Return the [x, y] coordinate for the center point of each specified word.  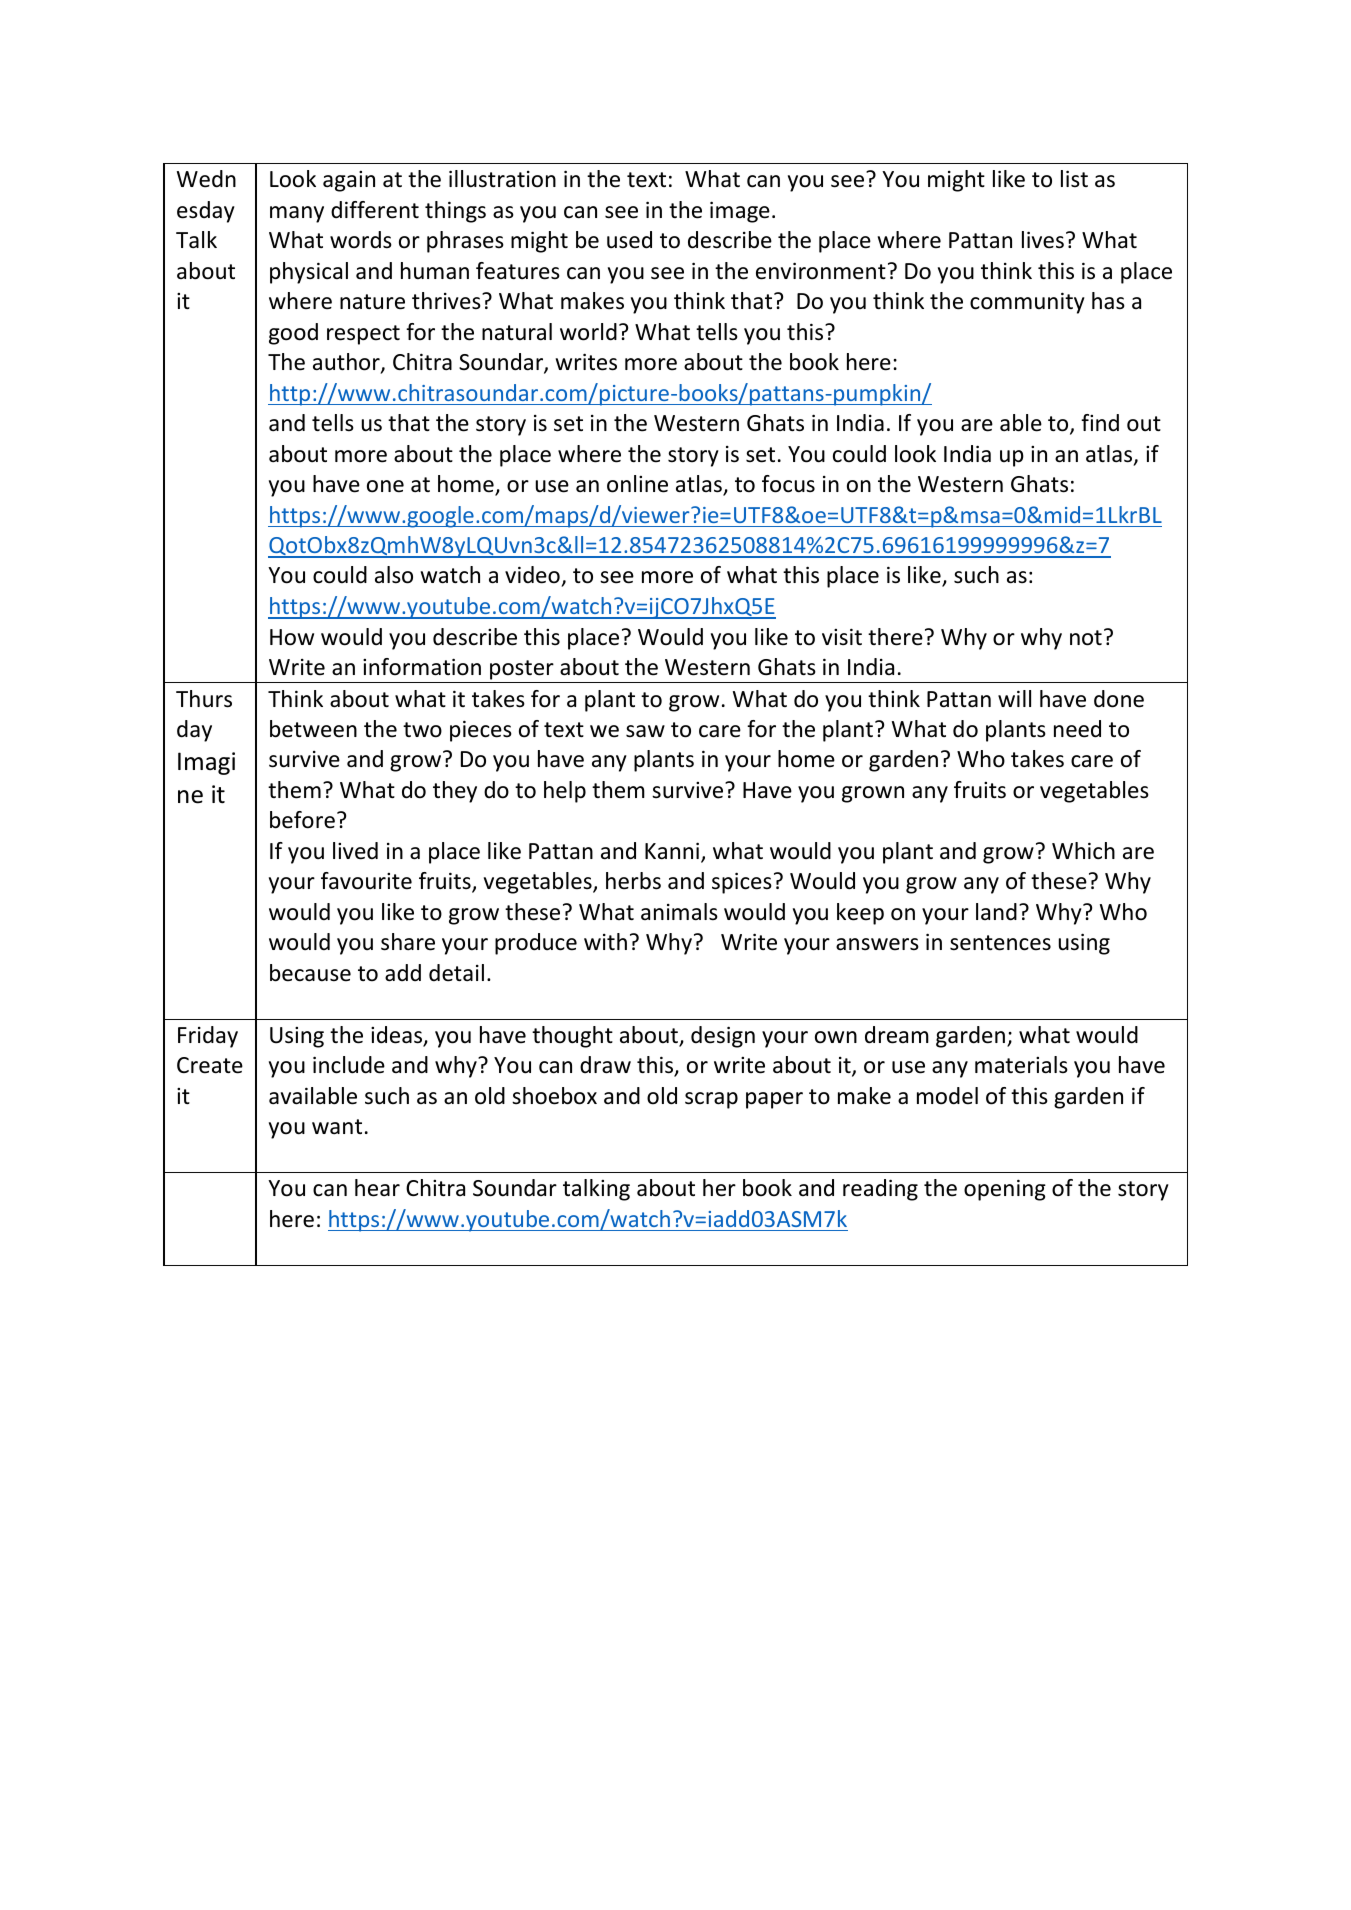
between [313, 729]
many [297, 214]
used [629, 240]
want [337, 1127]
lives [1043, 240]
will [1014, 698]
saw [645, 731]
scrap [711, 1100]
